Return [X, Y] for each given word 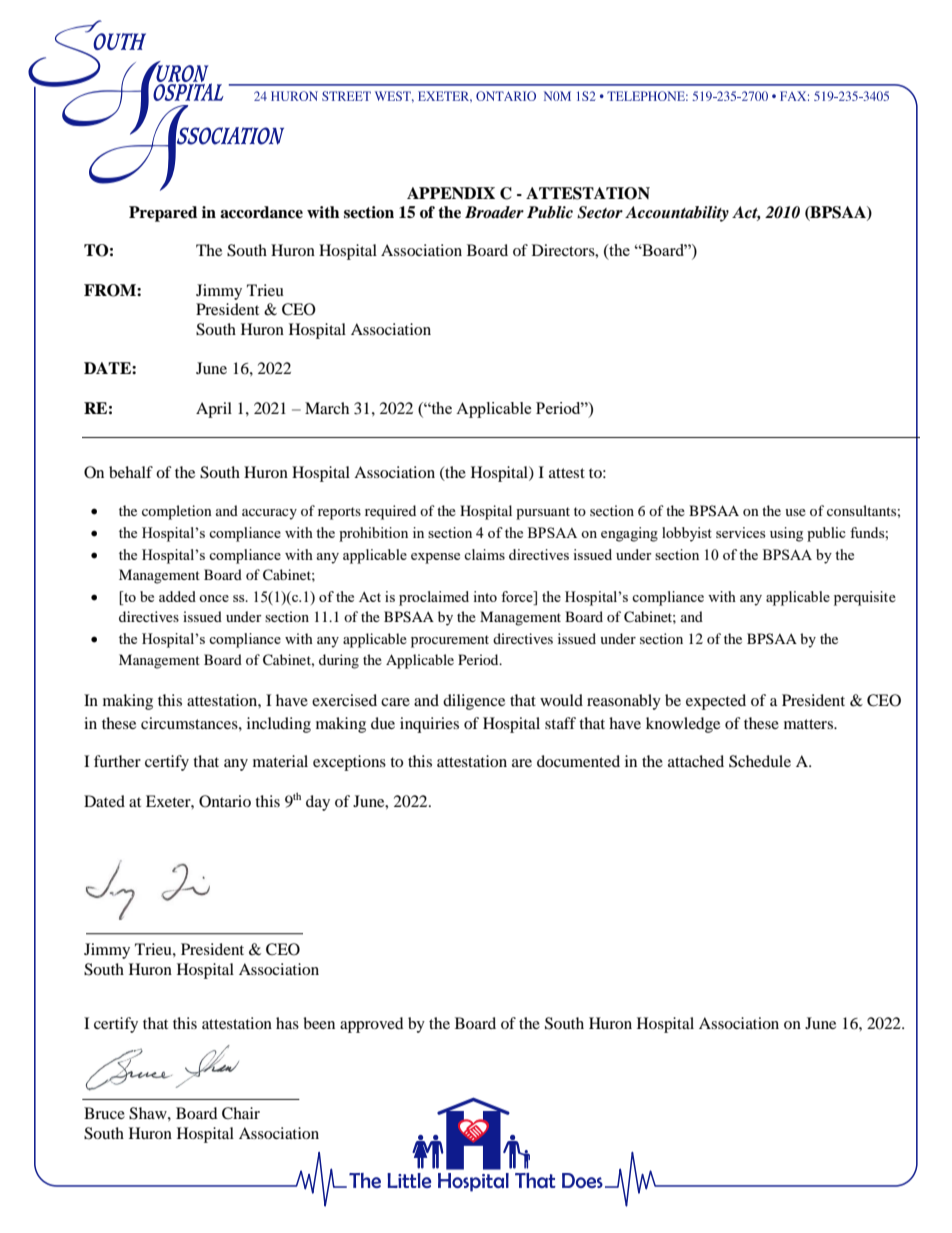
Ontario [225, 801]
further [117, 761]
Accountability [677, 214]
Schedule [760, 761]
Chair [241, 1113]
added [177, 596]
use [795, 512]
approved [372, 1025]
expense [435, 558]
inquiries [429, 725]
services [740, 532]
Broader [494, 212]
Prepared [163, 214]
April [214, 410]
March [327, 408]
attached [696, 761]
